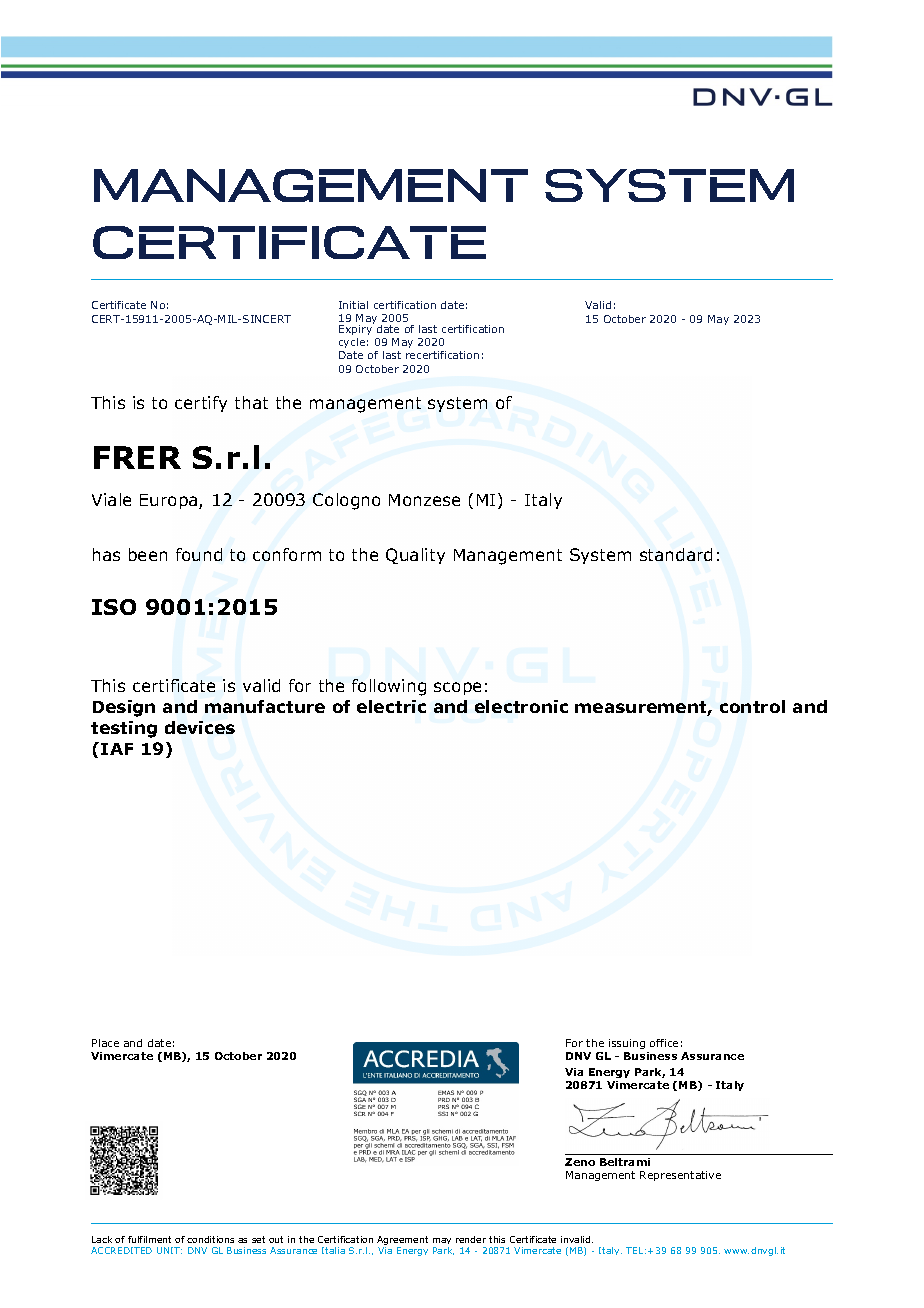 This image has width=924, height=1308. I want to click on standard, so click(676, 554).
